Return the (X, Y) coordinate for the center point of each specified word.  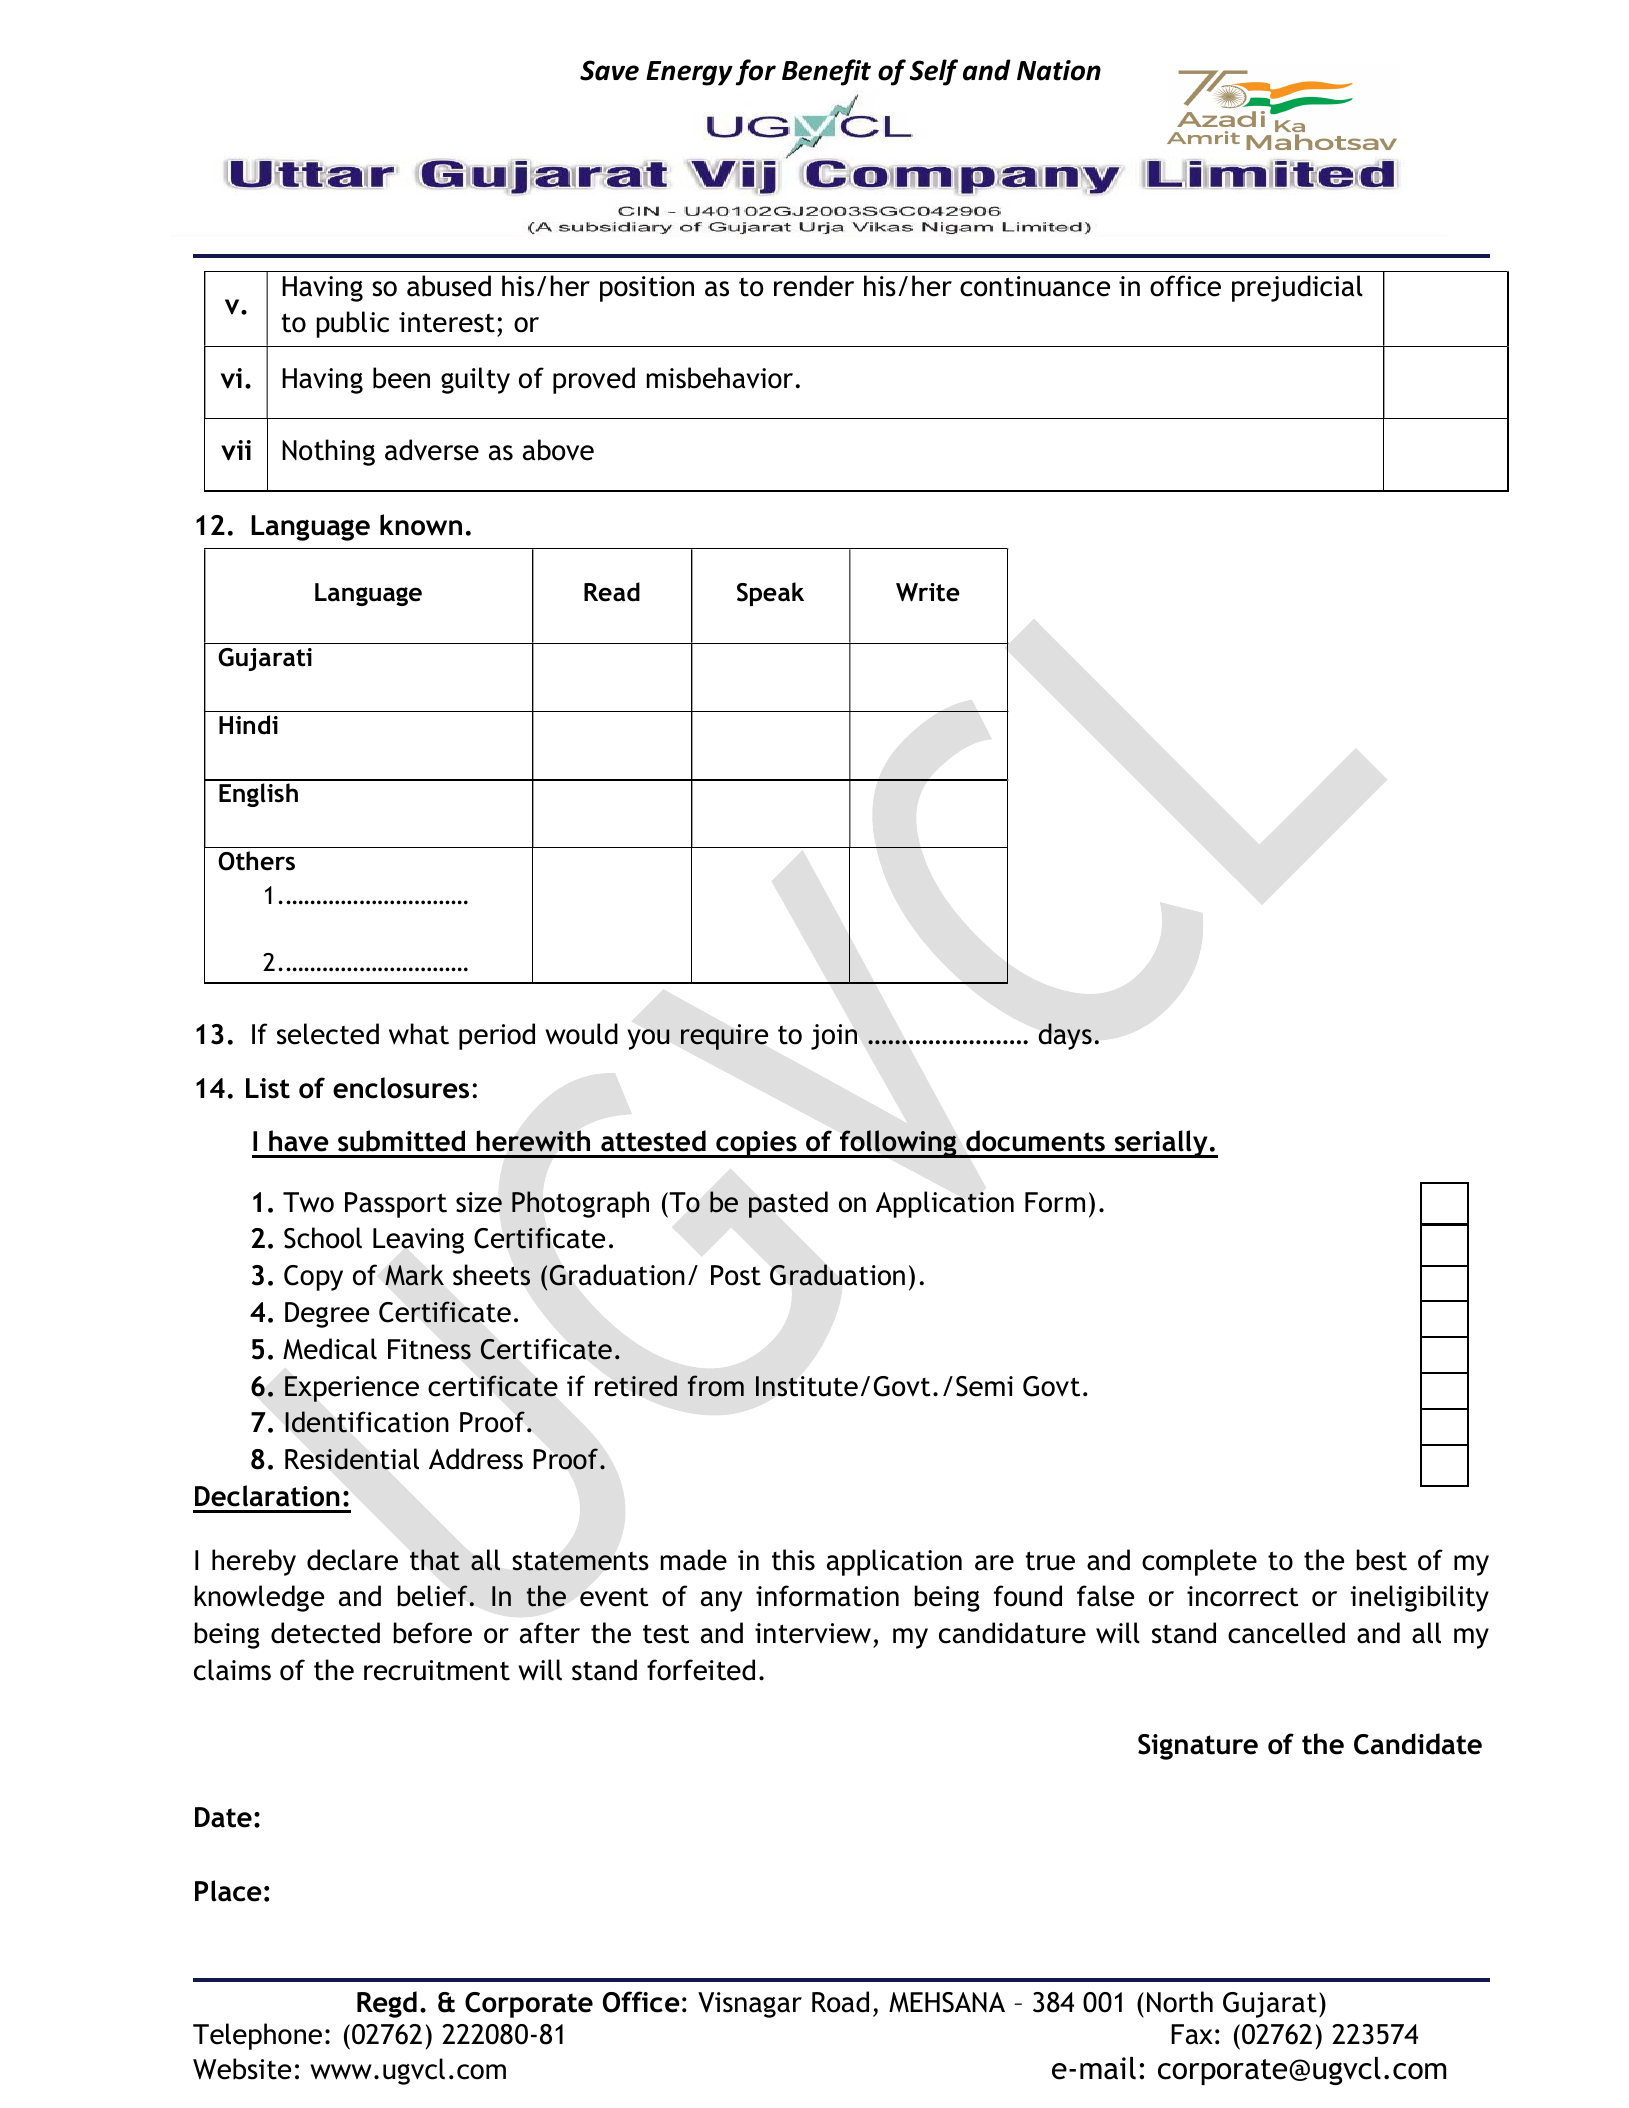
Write (928, 592)
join (834, 1037)
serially (1161, 1144)
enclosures (401, 1088)
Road (840, 2002)
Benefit (826, 72)
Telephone (257, 2036)
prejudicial (1297, 288)
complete (1199, 1562)
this (793, 1560)
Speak (770, 594)
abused (449, 286)
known (421, 525)
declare (352, 1560)
